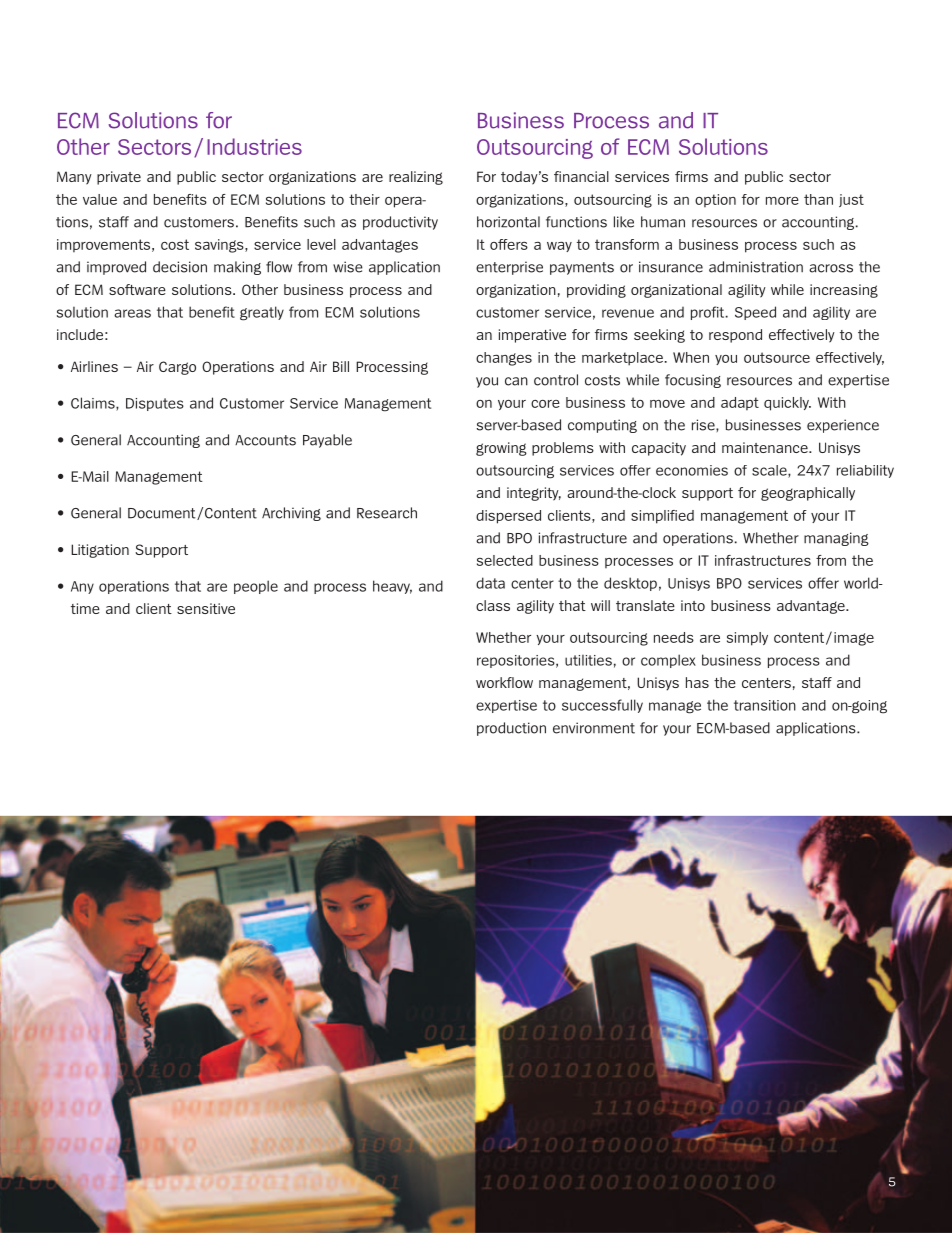 This screenshot has width=952, height=1233. Describe the element at coordinates (511, 729) in the screenshot. I see `production` at that location.
